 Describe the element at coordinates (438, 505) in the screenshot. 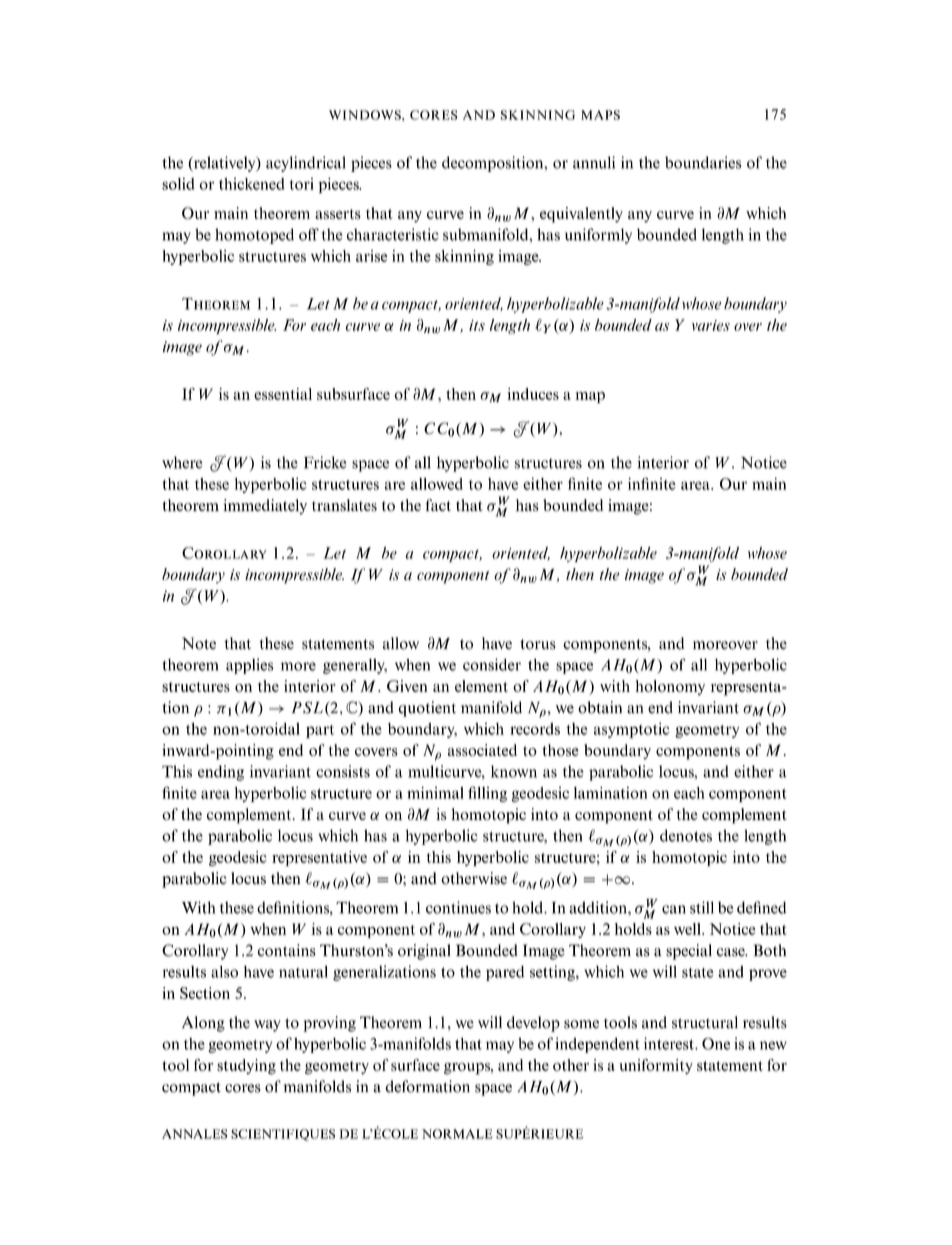

I see `fact` at that location.
